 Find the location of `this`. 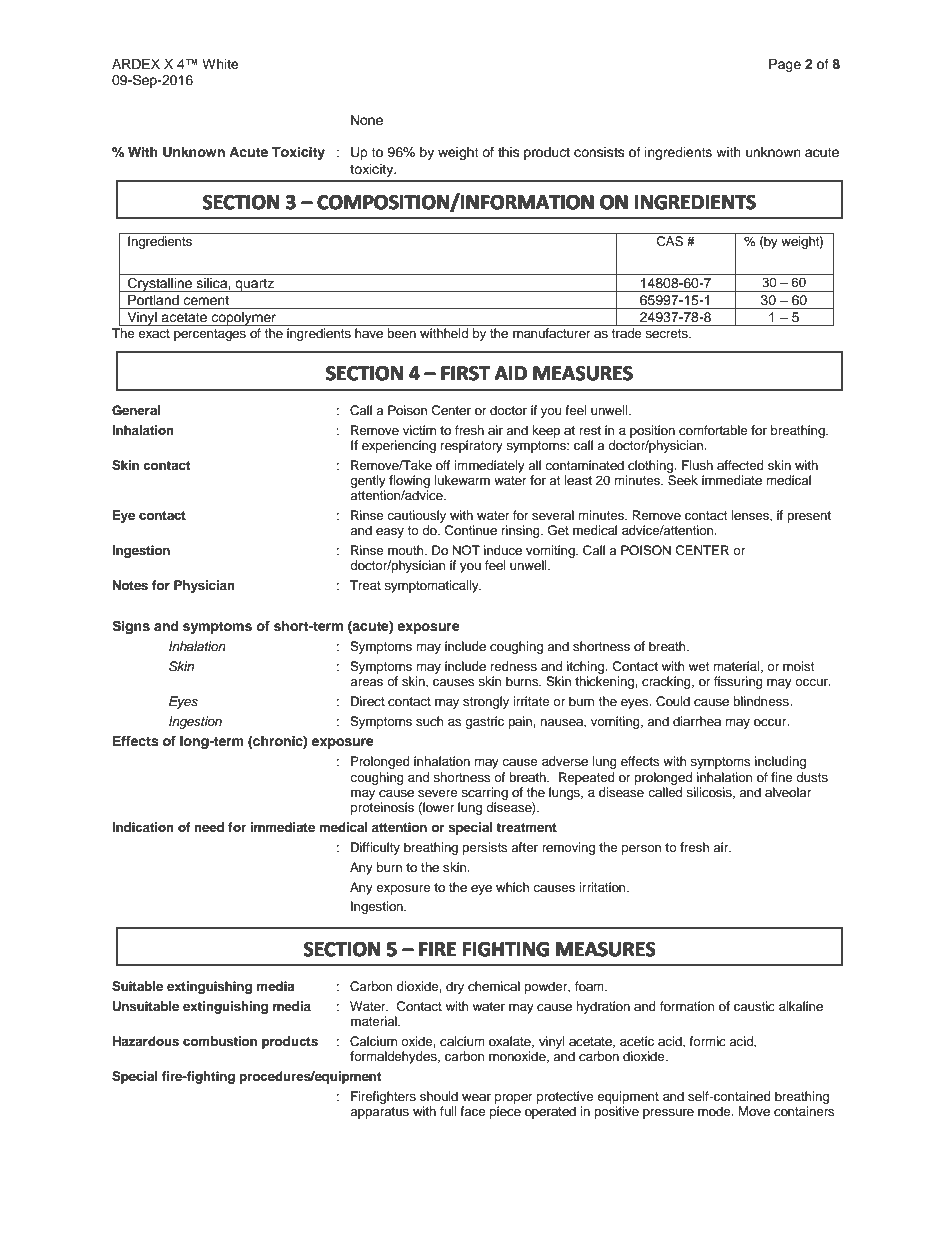

this is located at coordinates (509, 152).
